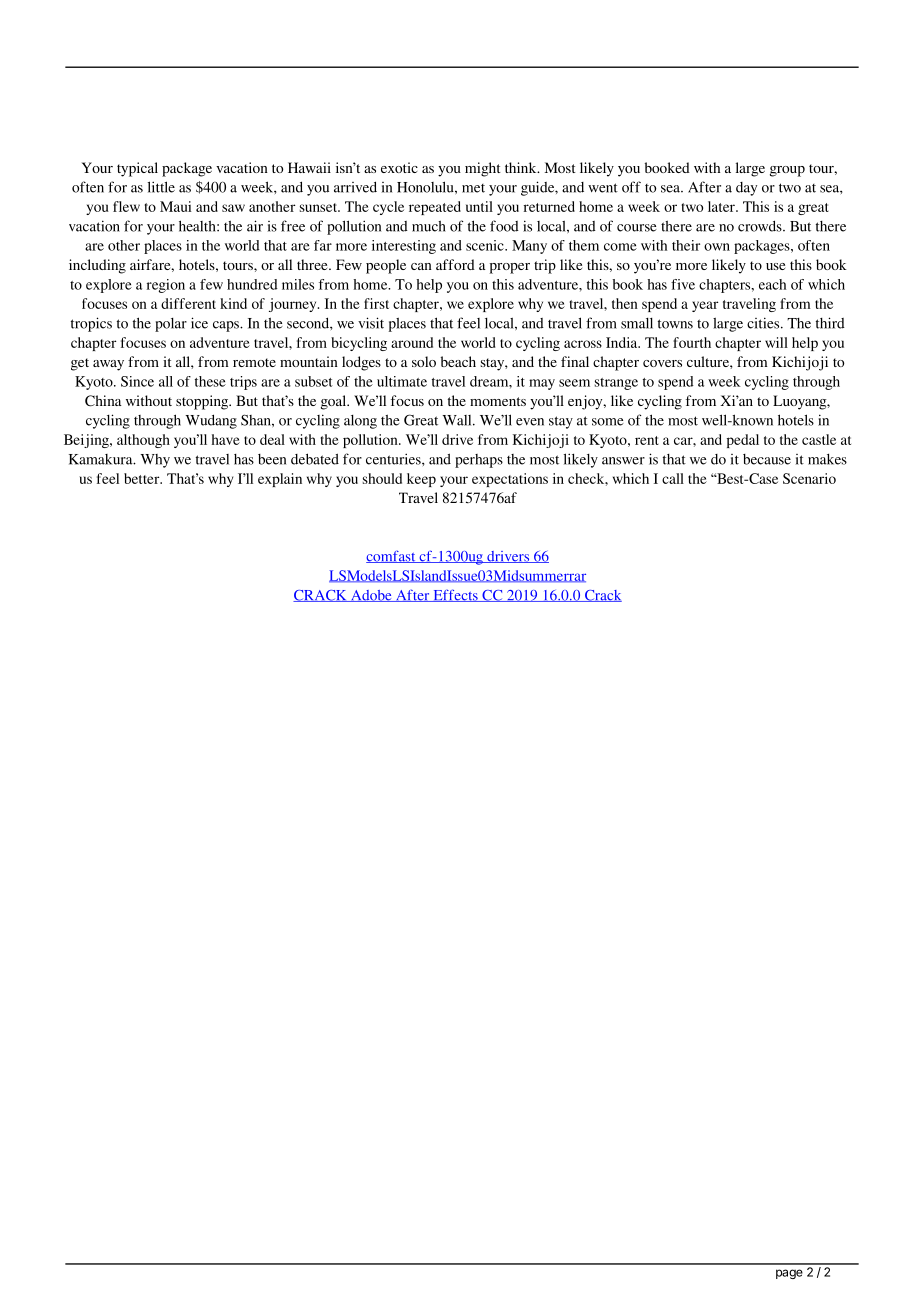 The image size is (924, 1308). What do you see at coordinates (455, 595) in the page?
I see `Effects` at bounding box center [455, 595].
